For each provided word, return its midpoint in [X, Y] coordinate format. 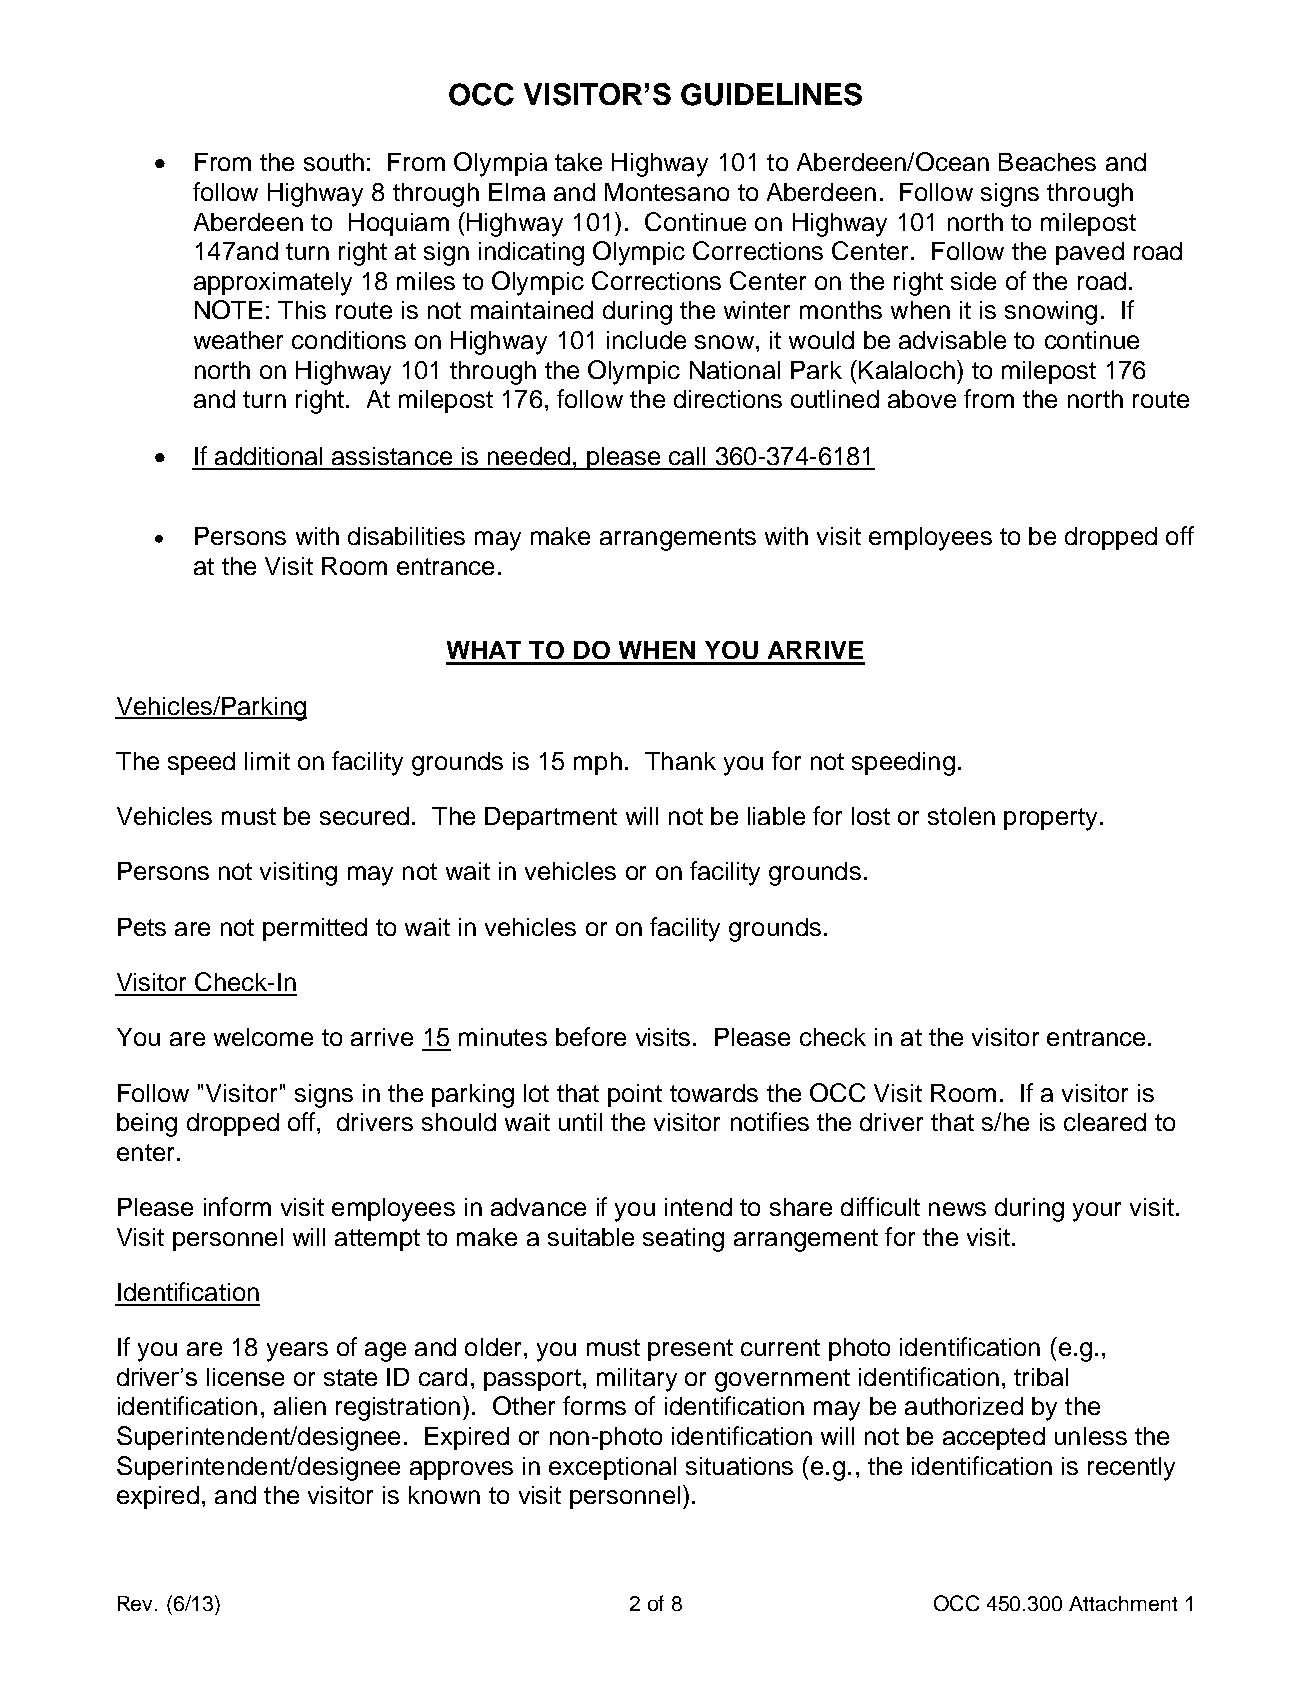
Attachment [1123, 1603]
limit [267, 761]
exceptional [612, 1468]
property [1050, 819]
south [334, 162]
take [578, 162]
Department [551, 818]
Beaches [1047, 162]
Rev [137, 1603]
